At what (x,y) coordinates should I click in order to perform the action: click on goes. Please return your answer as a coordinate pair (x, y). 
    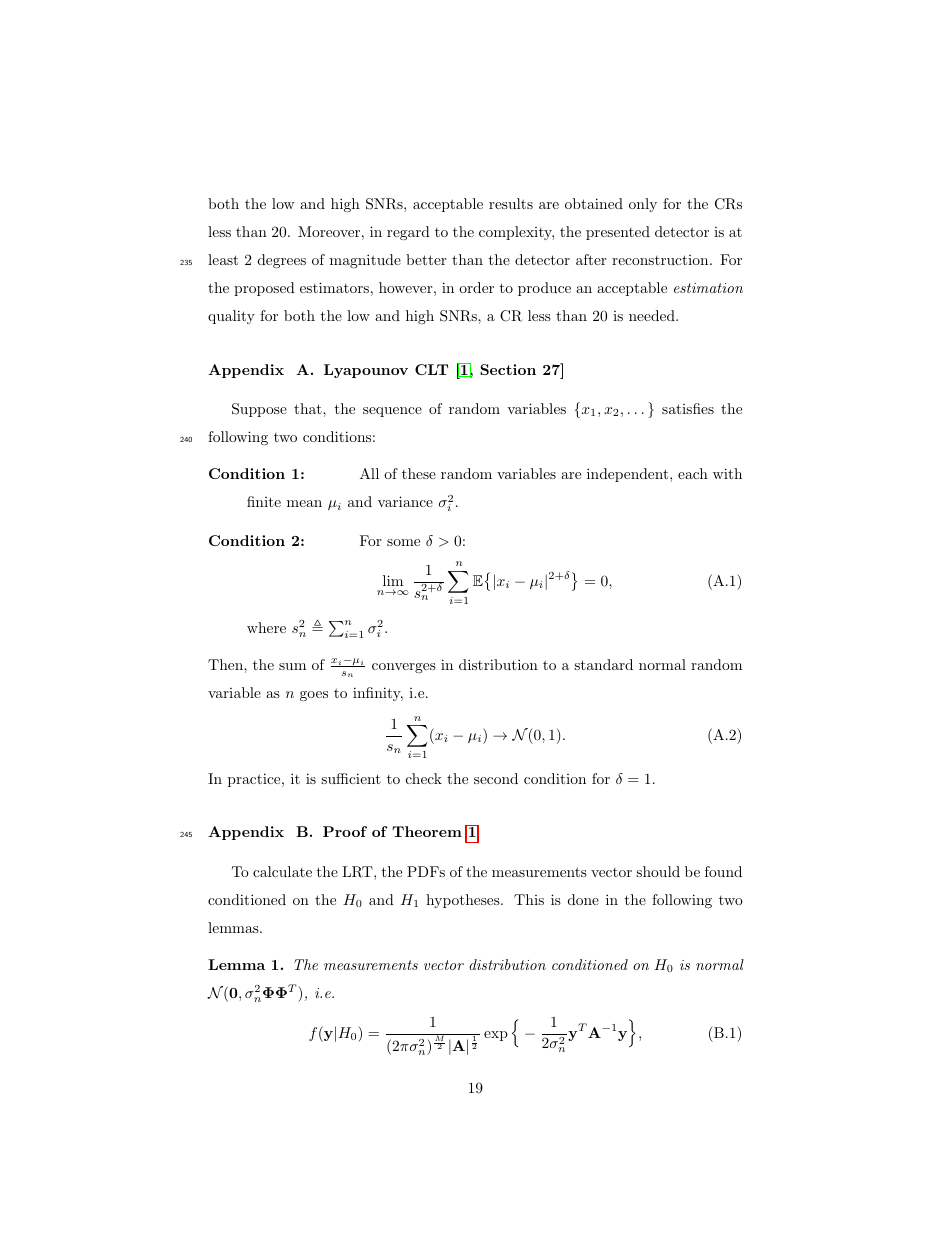
    Looking at the image, I should click on (314, 696).
